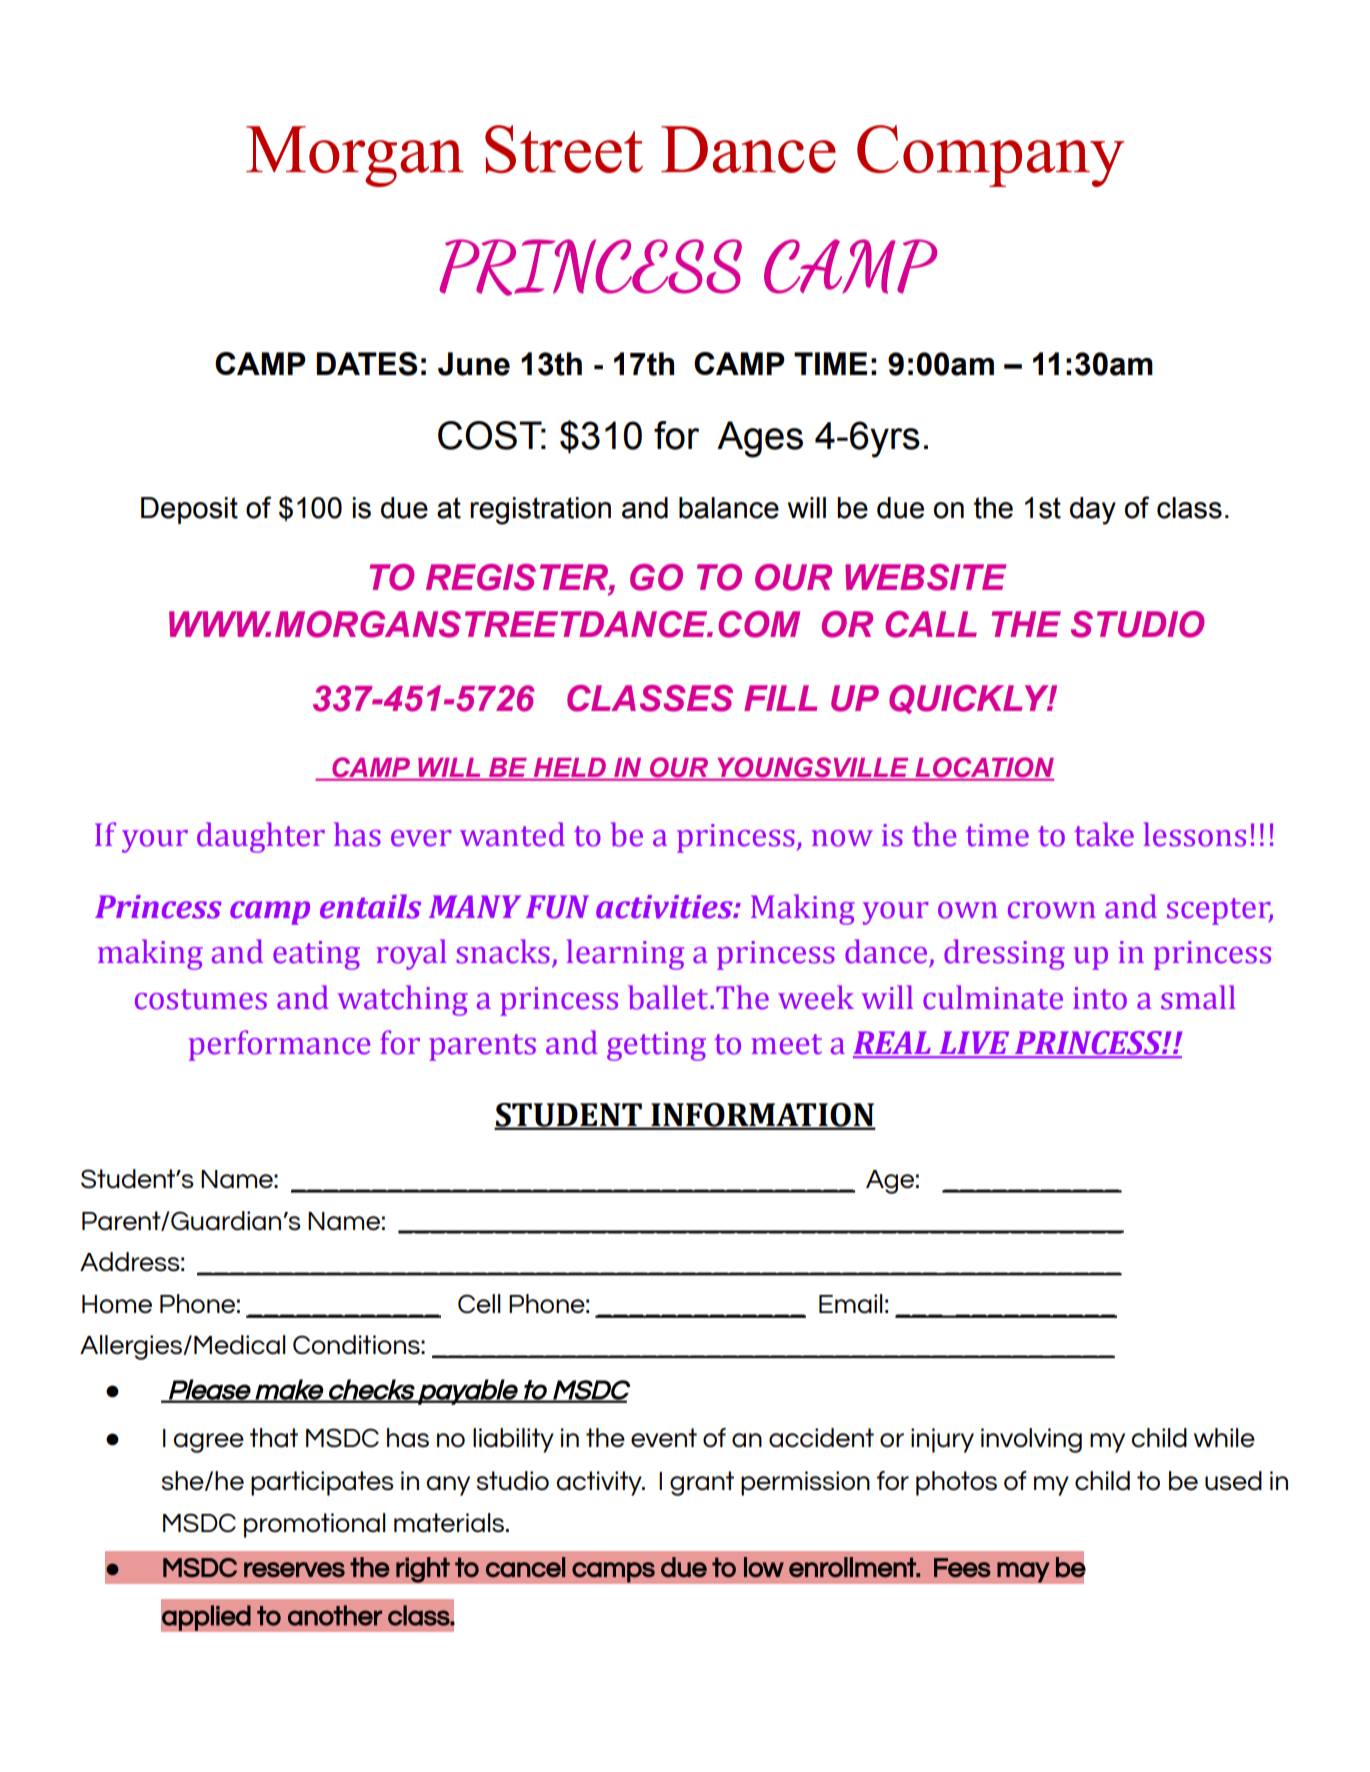 This screenshot has height=1772, width=1370. Describe the element at coordinates (474, 364) in the screenshot. I see `June` at that location.
